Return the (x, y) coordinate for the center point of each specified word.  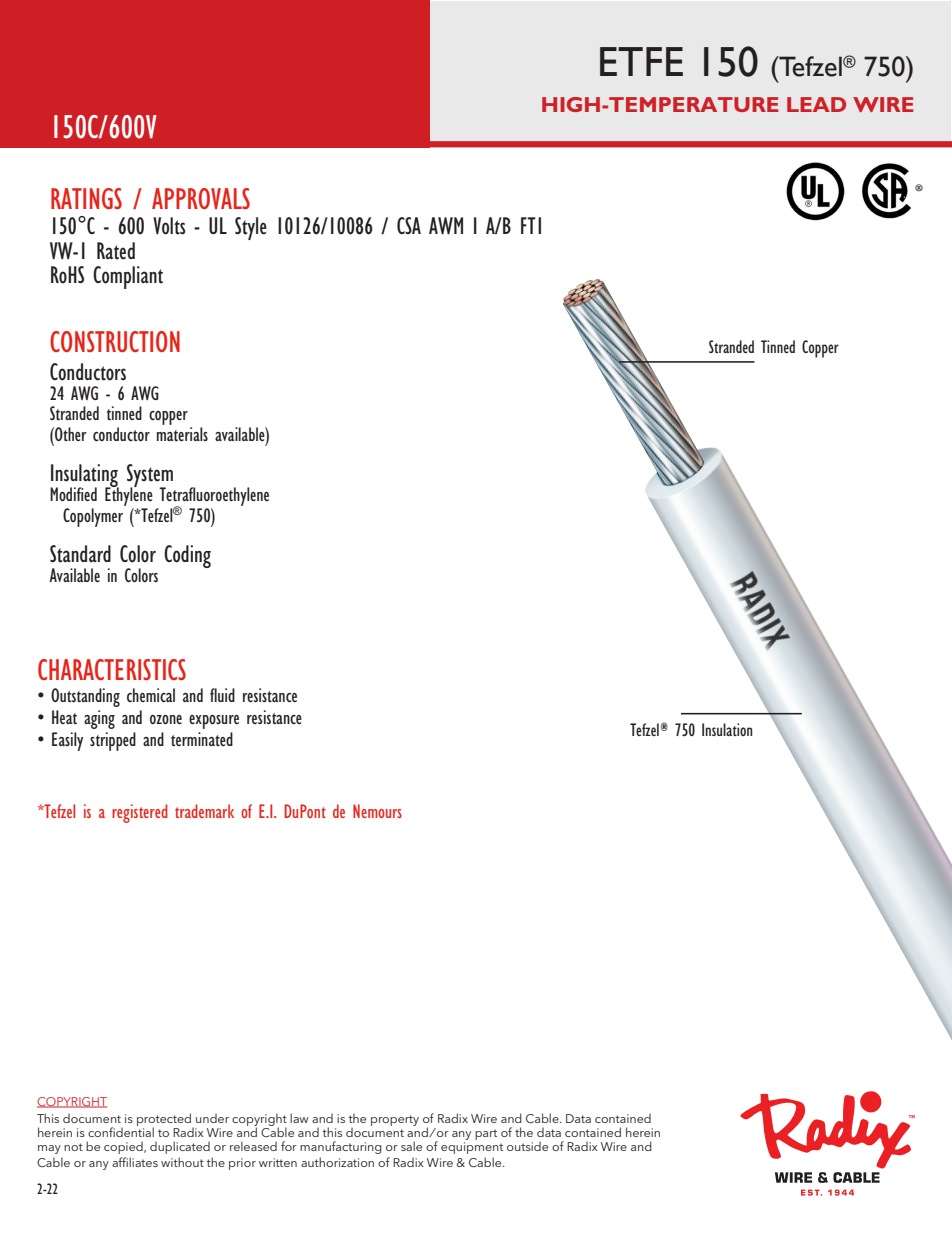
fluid (222, 695)
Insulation (727, 729)
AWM (446, 226)
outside (527, 1146)
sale (411, 1146)
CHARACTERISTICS (112, 669)
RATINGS (86, 198)
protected (165, 1121)
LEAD (816, 104)
